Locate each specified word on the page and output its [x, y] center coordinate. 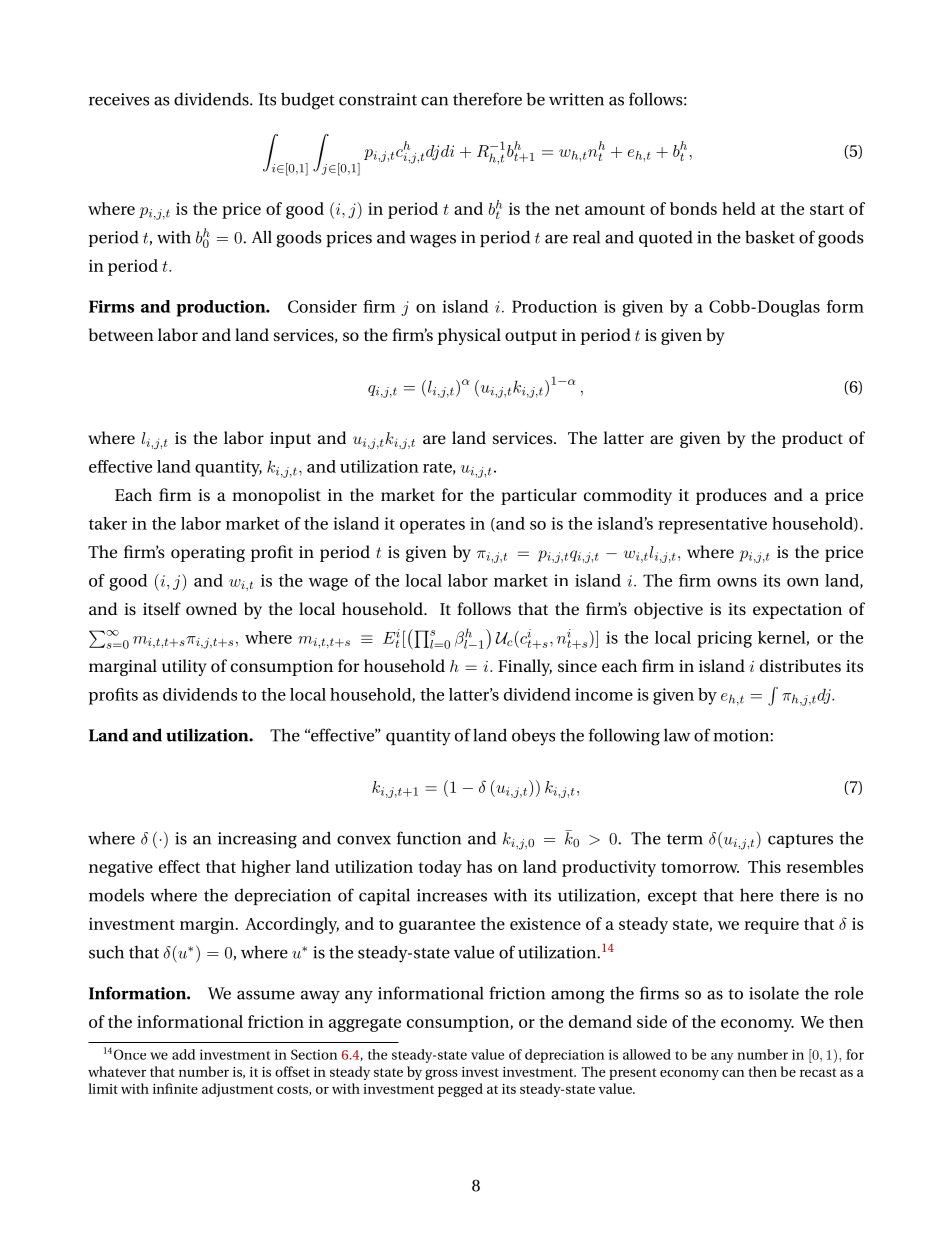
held [739, 208]
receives [119, 99]
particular [539, 496]
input [290, 440]
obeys [533, 737]
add [183, 1054]
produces [731, 496]
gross [441, 1074]
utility [184, 667]
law [677, 735]
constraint [378, 99]
